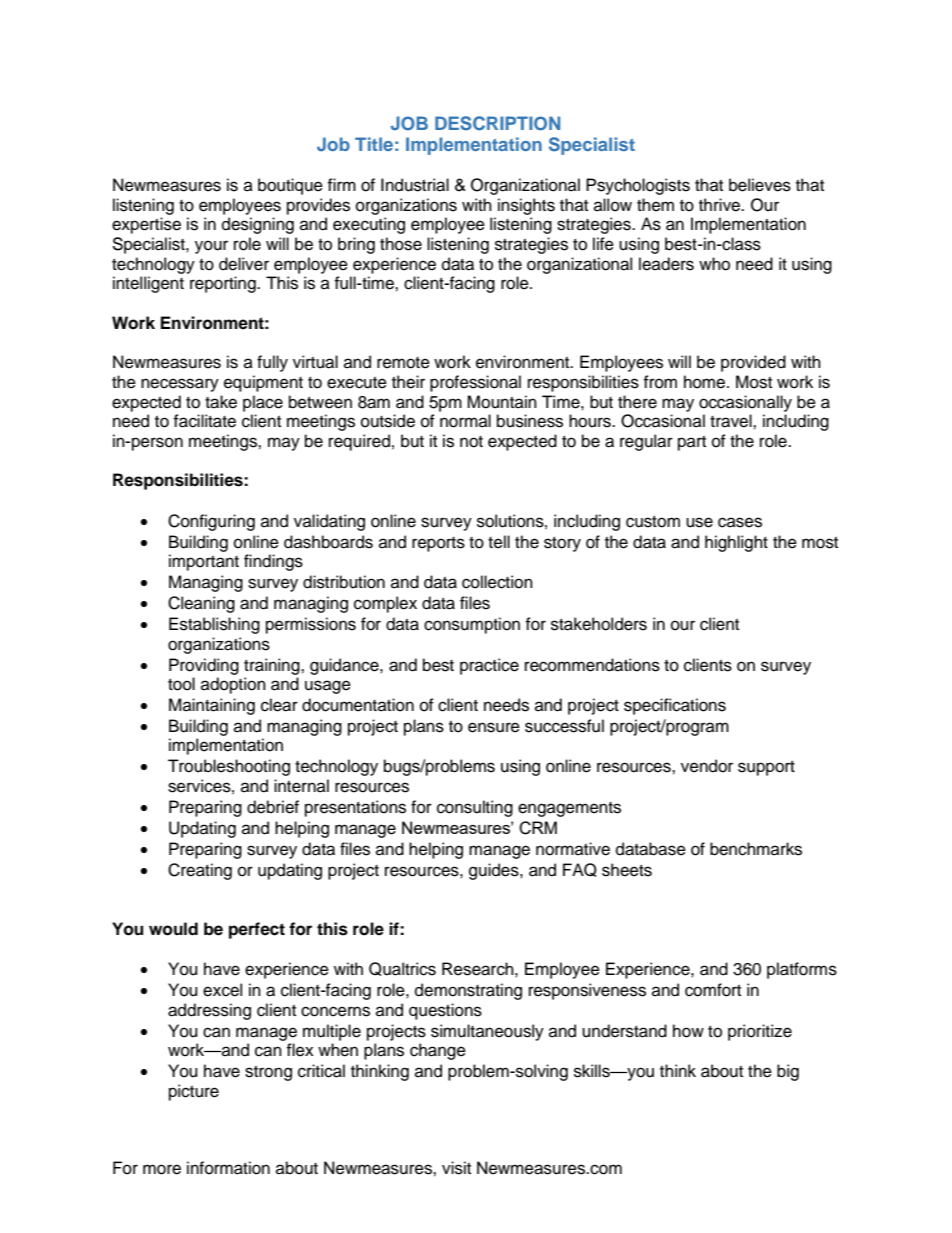  Describe the element at coordinates (472, 625) in the page. I see `consumption` at that location.
